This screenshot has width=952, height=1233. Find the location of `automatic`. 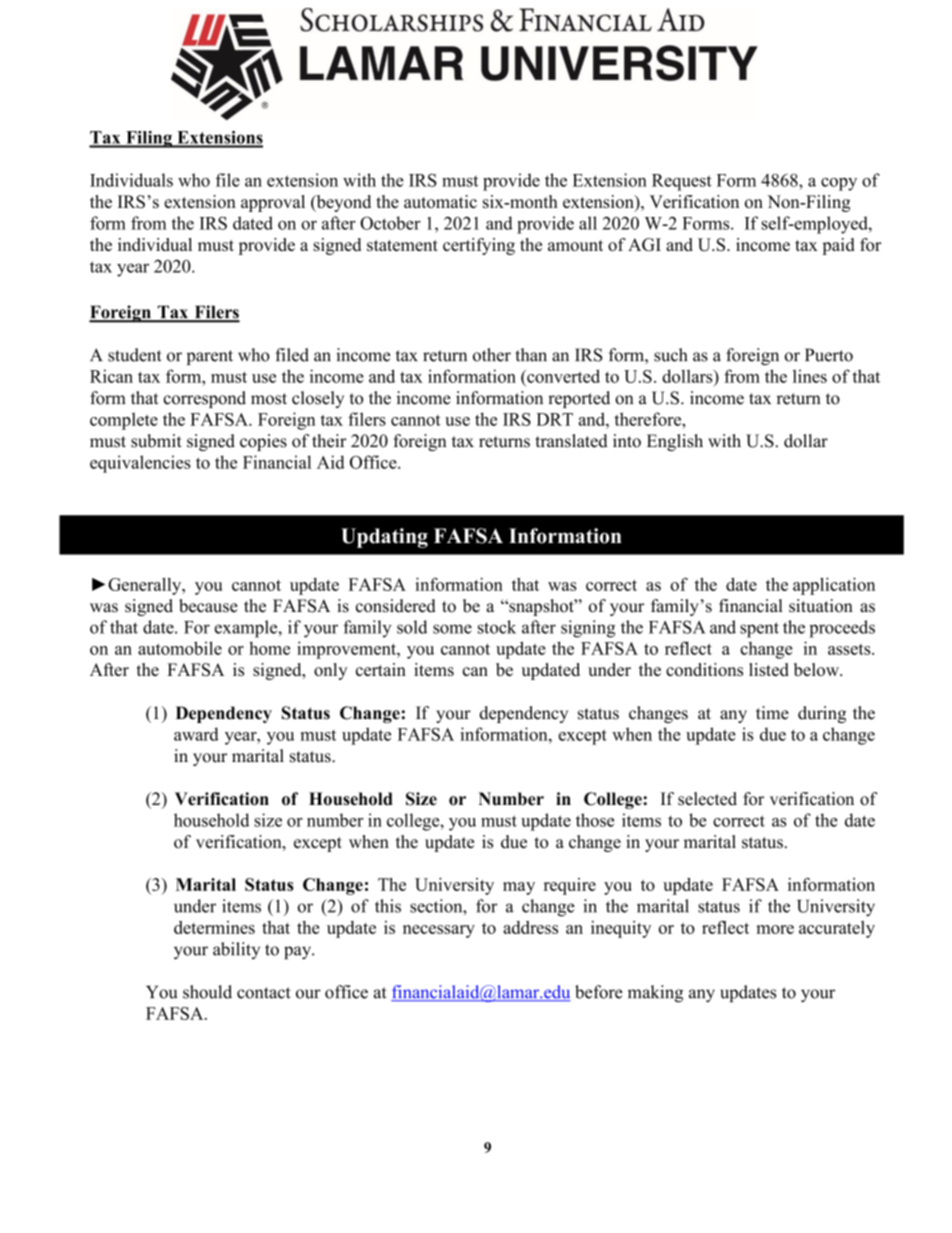

automatic is located at coordinates (440, 201).
